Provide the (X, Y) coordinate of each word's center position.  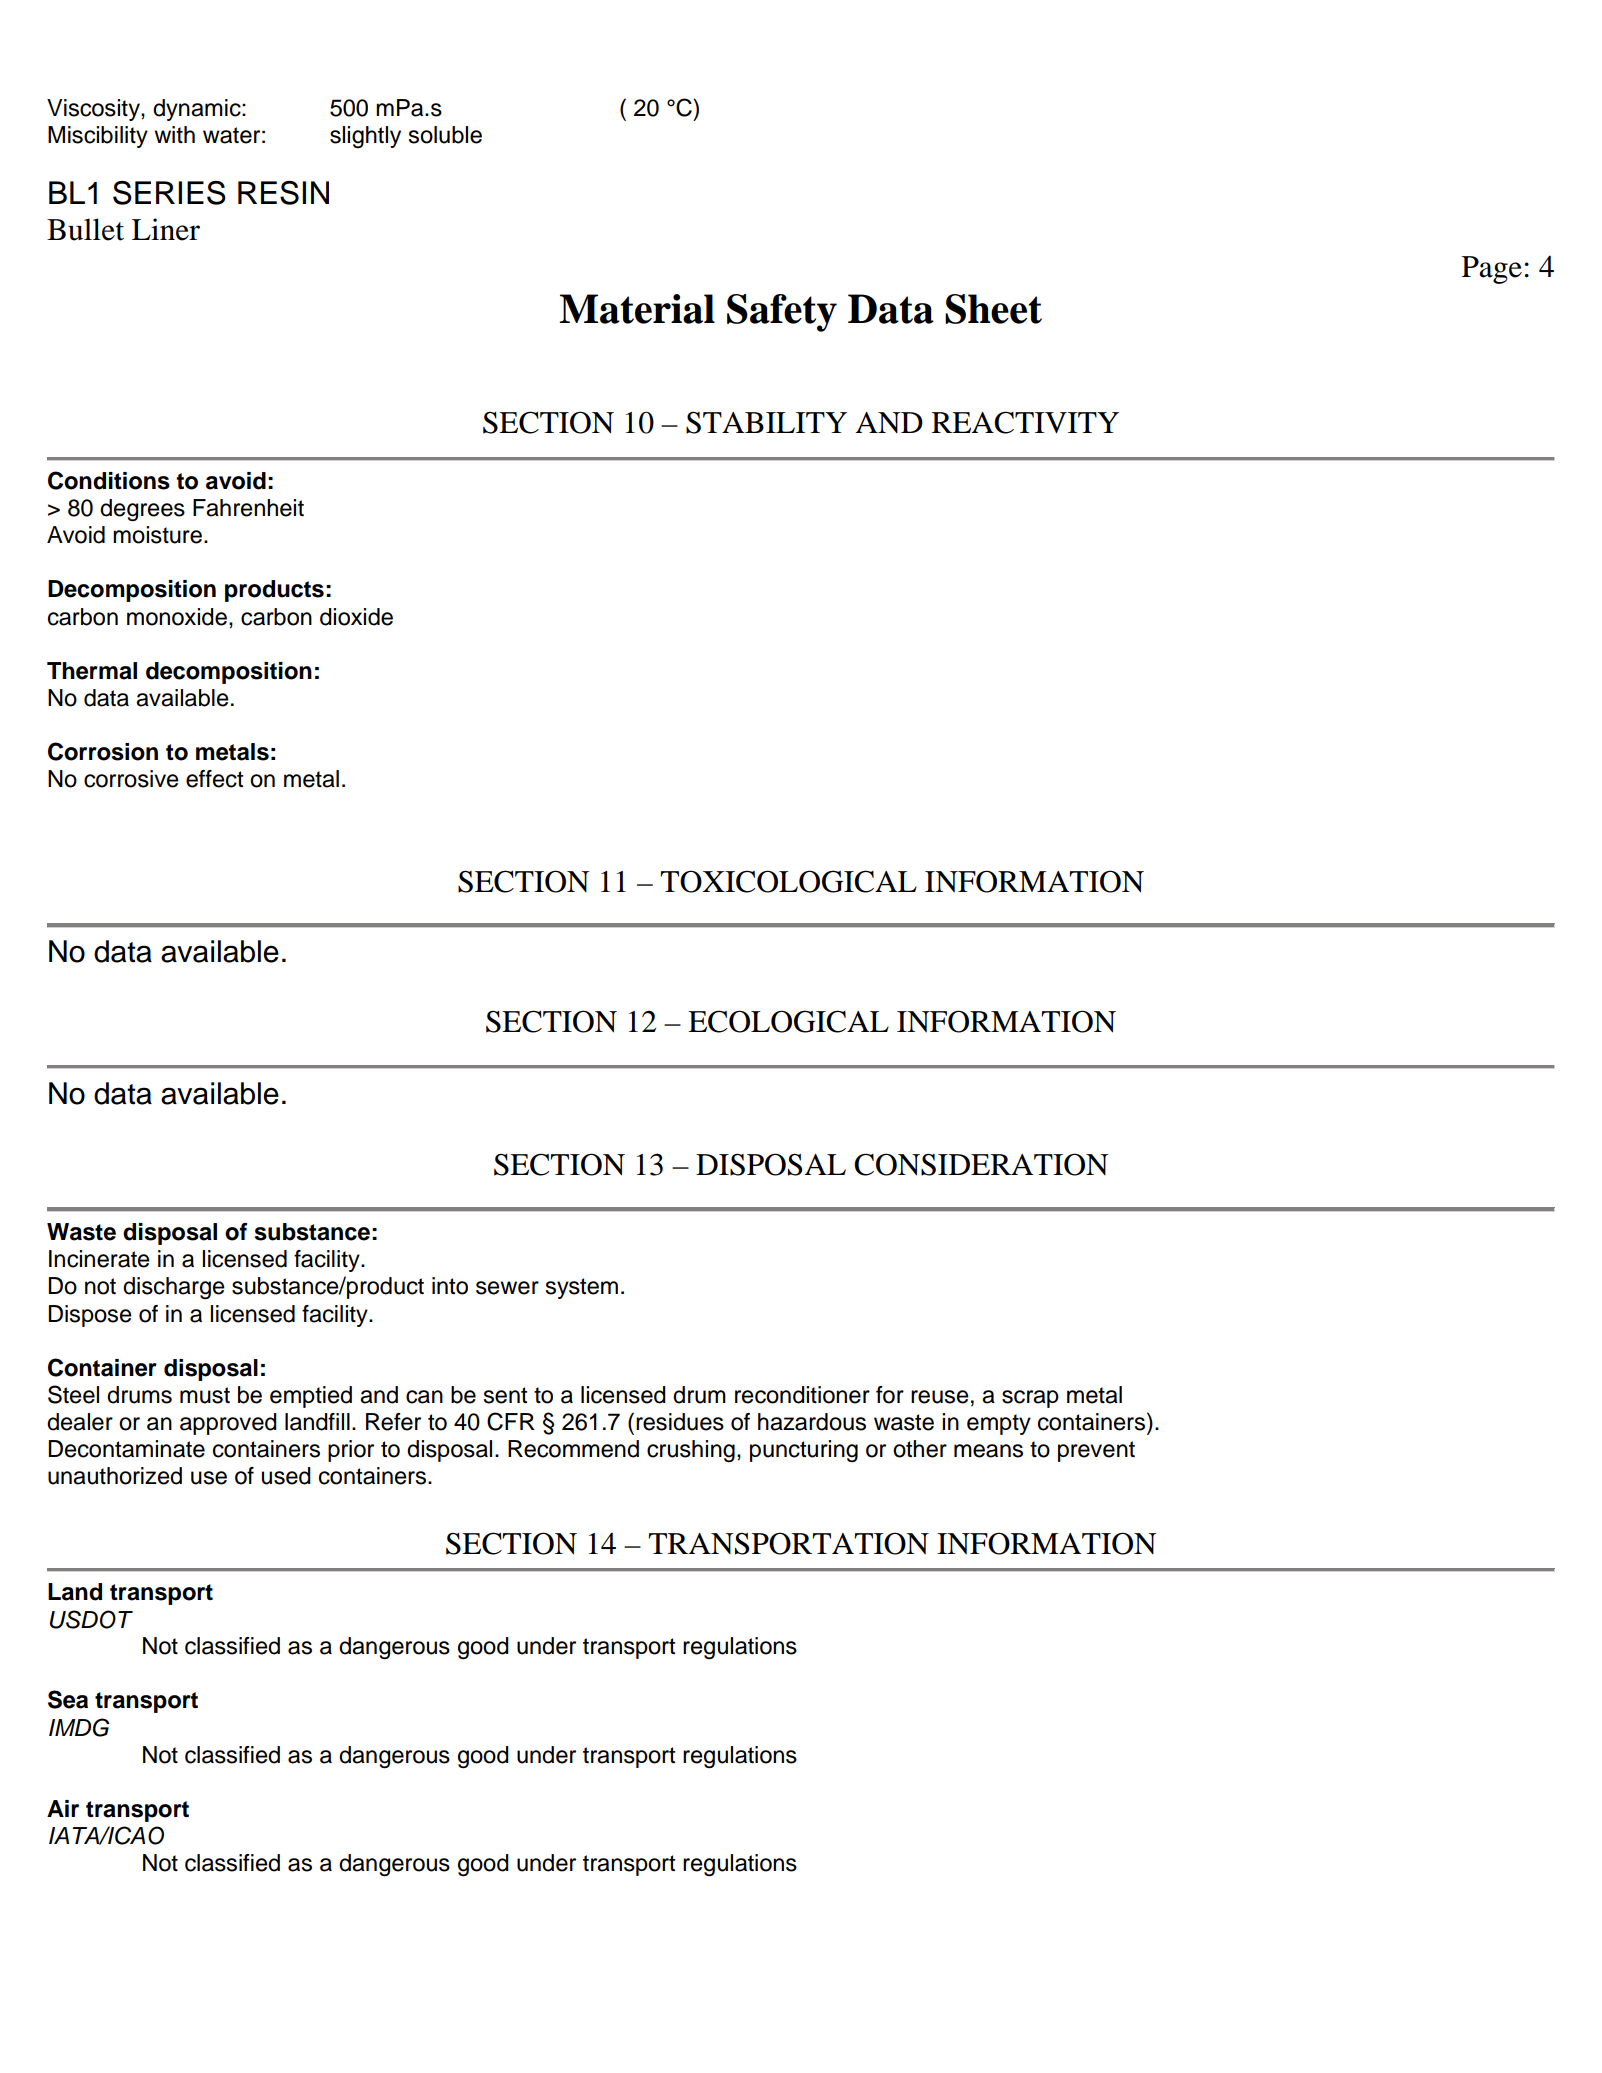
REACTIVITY (1025, 422)
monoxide (177, 617)
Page (1492, 270)
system (581, 1288)
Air (63, 1808)
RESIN (283, 193)
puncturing (804, 1451)
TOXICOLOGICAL (788, 881)
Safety (782, 313)
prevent (1096, 1451)
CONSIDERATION (981, 1164)
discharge (174, 1288)
